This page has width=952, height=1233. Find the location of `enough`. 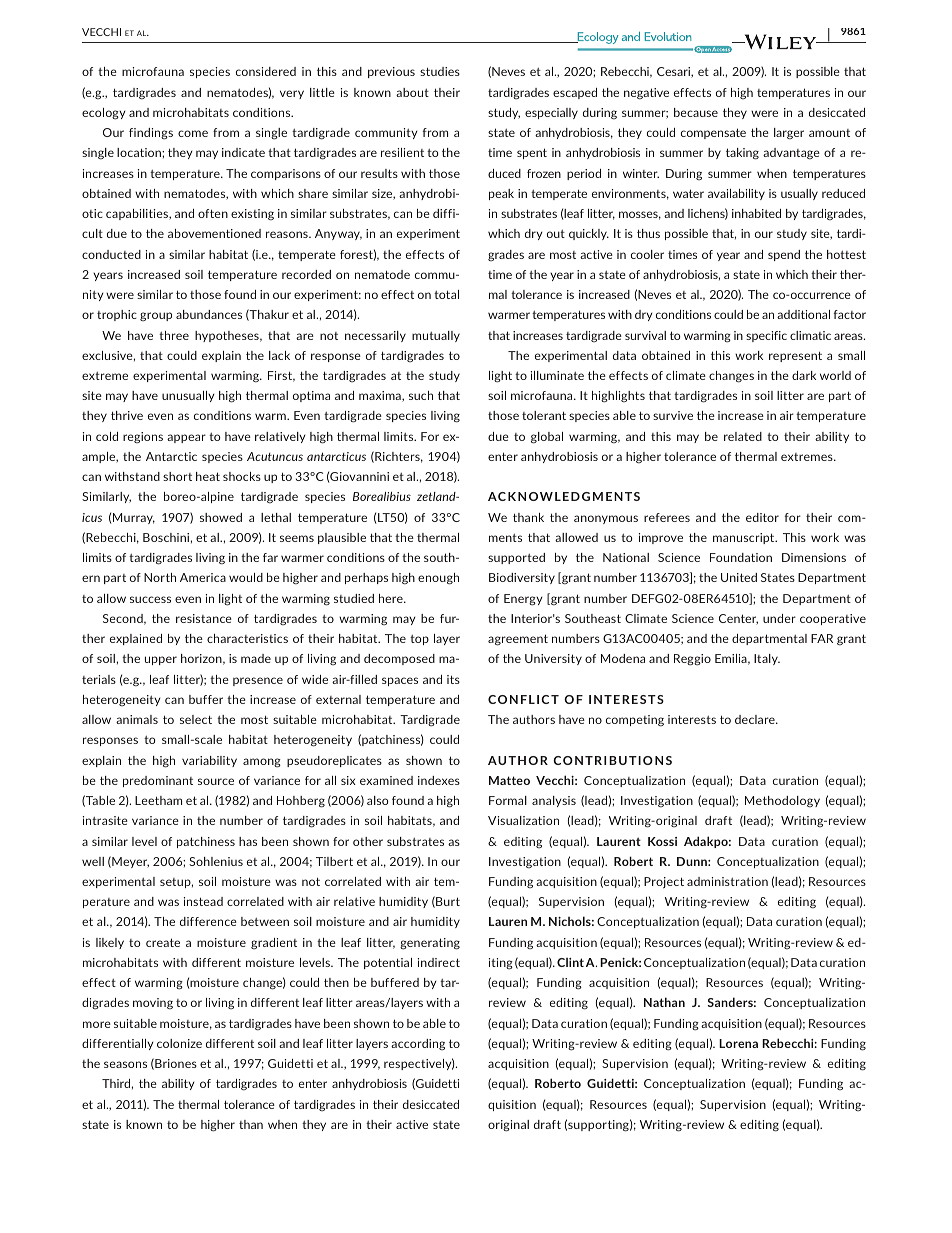

enough is located at coordinates (438, 579).
